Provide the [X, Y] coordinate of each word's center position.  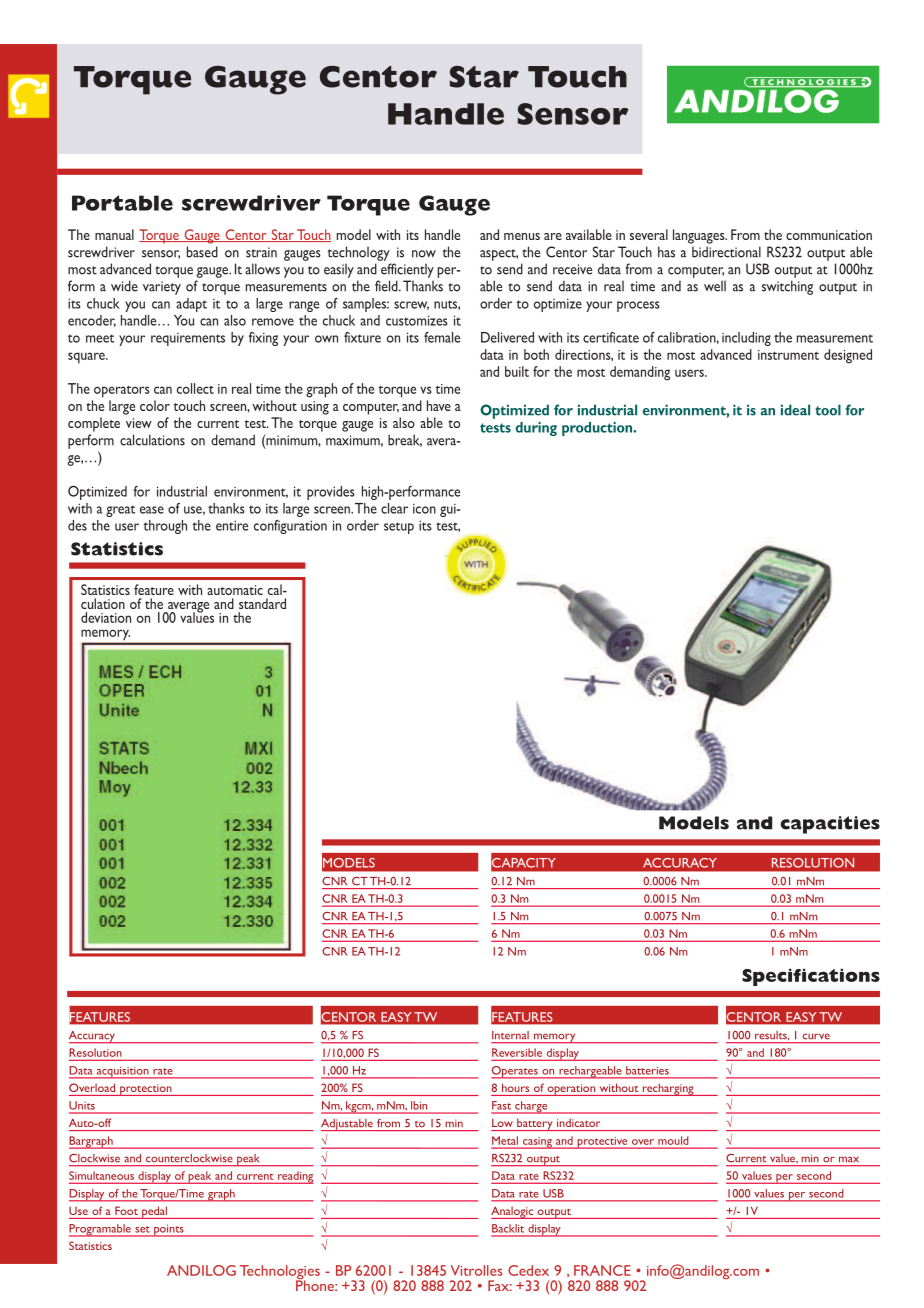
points [169, 1231]
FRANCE [602, 1270]
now [424, 254]
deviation [106, 617]
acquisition [122, 1073]
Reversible [517, 1052]
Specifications [811, 977]
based [202, 252]
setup [399, 528]
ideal [795, 410]
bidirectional [726, 252]
